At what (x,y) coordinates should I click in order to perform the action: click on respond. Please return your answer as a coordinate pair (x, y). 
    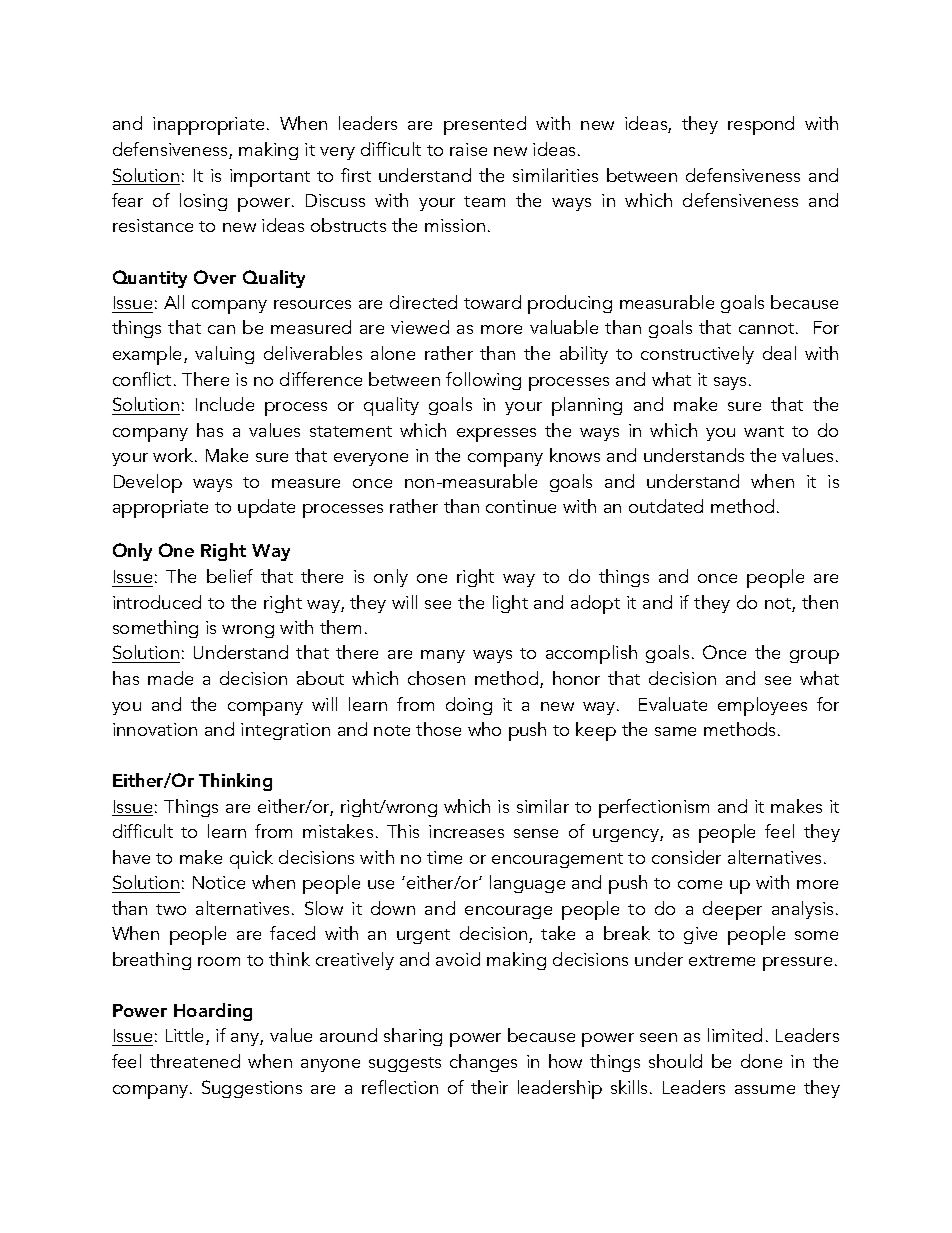
    Looking at the image, I should click on (761, 125).
